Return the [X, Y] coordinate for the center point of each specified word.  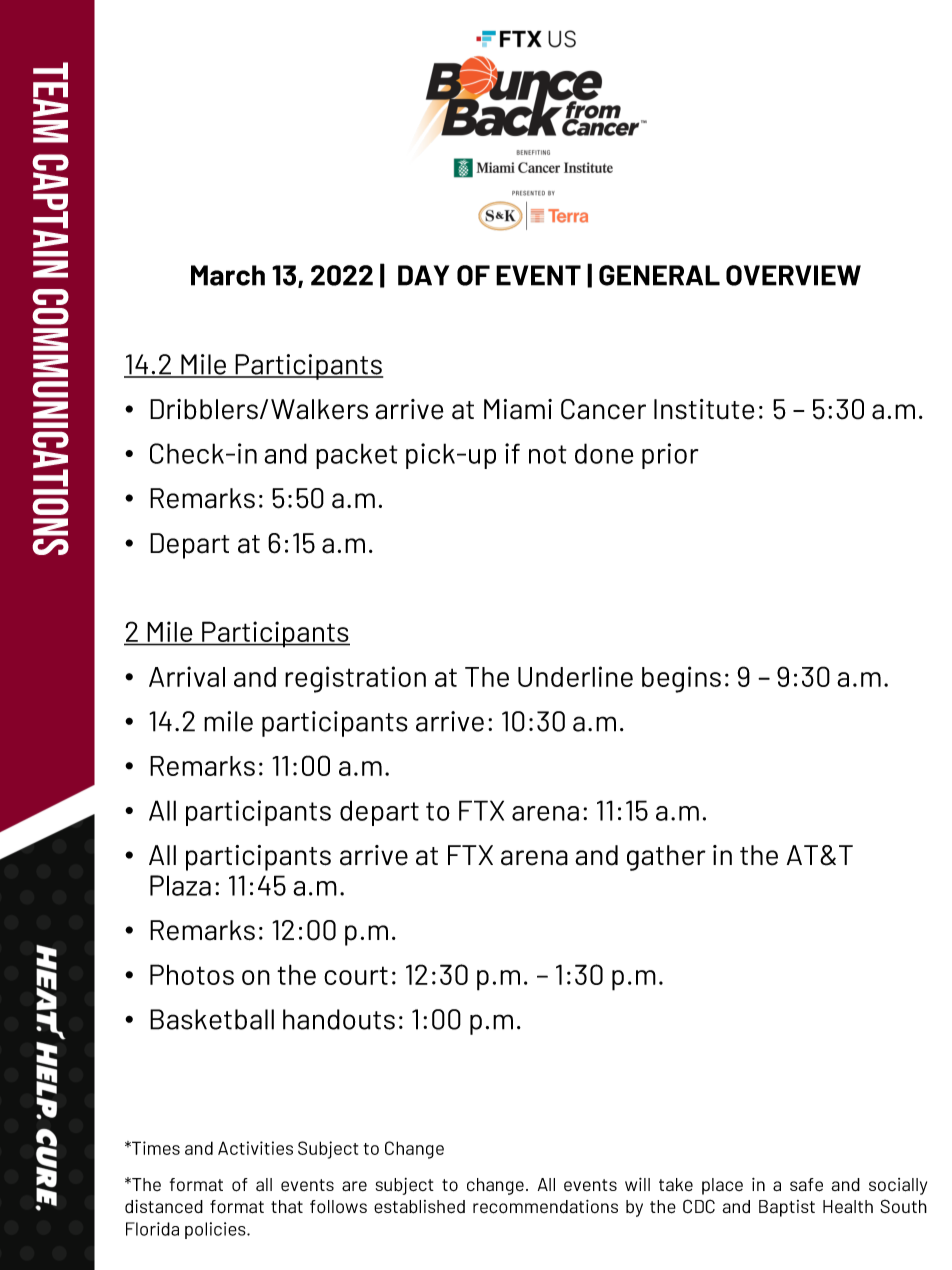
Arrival [187, 676]
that [287, 1207]
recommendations [545, 1207]
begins [681, 679]
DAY [423, 275]
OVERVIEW [793, 275]
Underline [575, 676]
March [228, 275]
